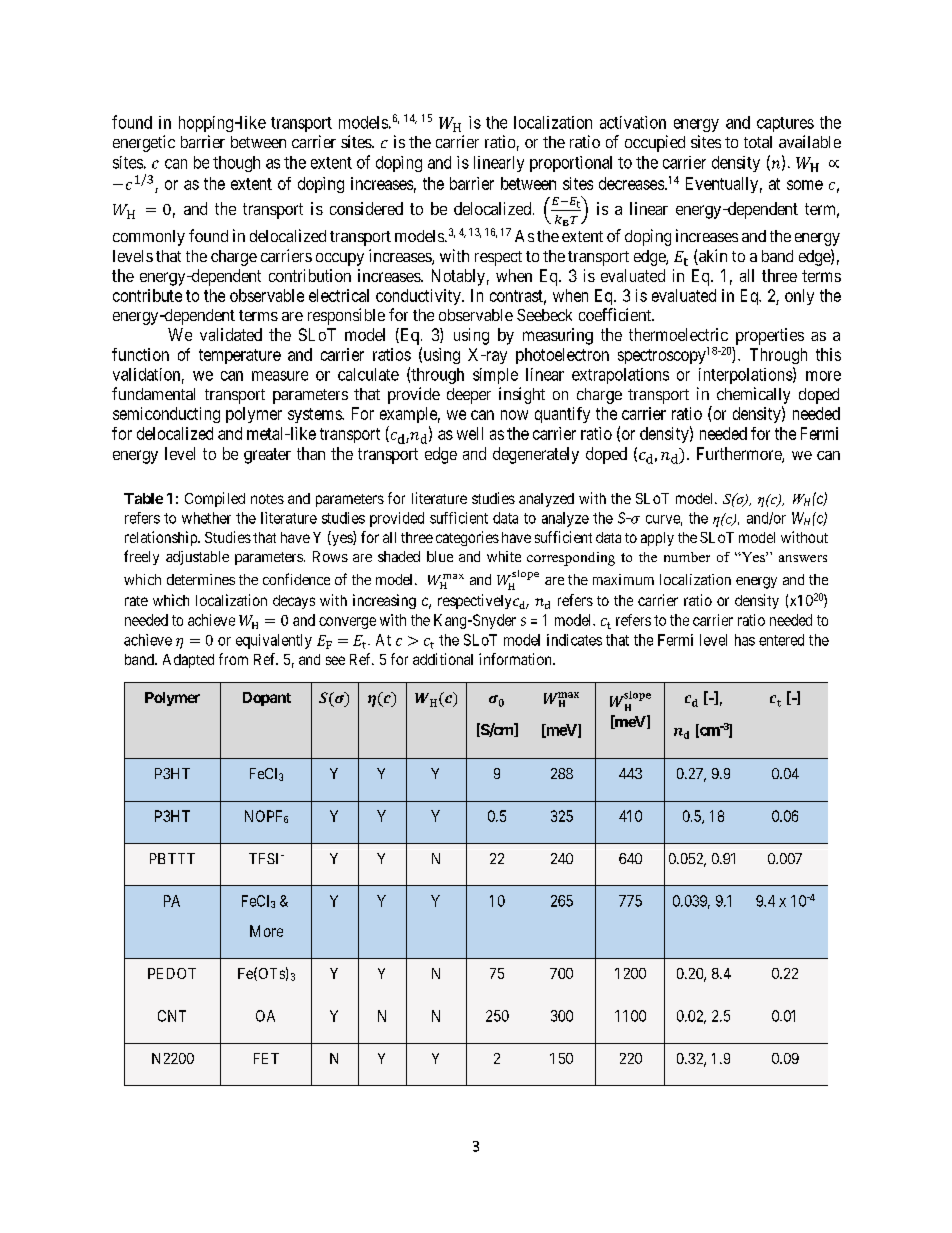  What do you see at coordinates (753, 395) in the document?
I see `chemically` at bounding box center [753, 395].
